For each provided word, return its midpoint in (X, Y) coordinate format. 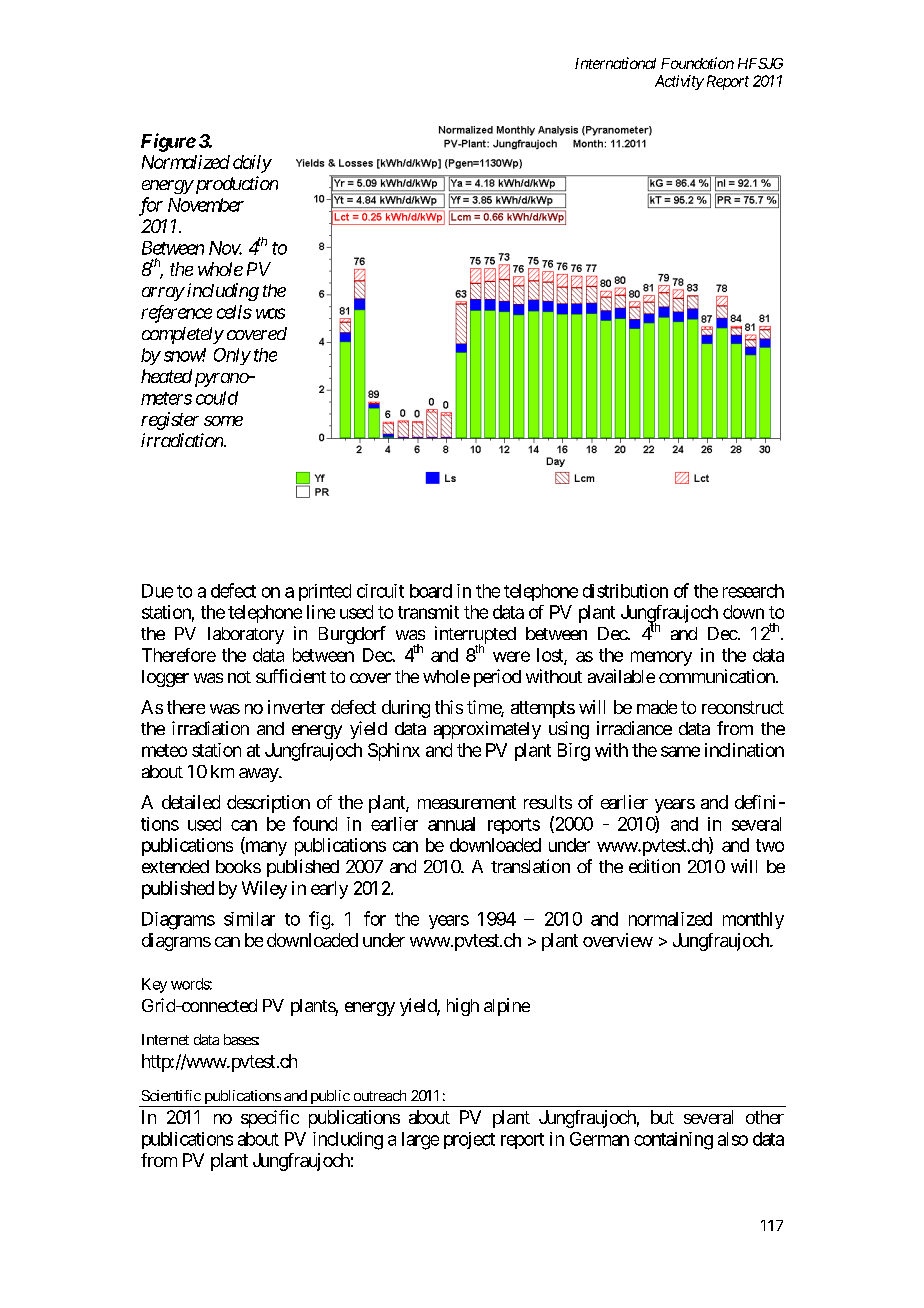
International (615, 63)
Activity (679, 82)
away (259, 775)
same (680, 751)
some (223, 421)
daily (252, 164)
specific (270, 1119)
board (431, 591)
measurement (467, 802)
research (753, 591)
